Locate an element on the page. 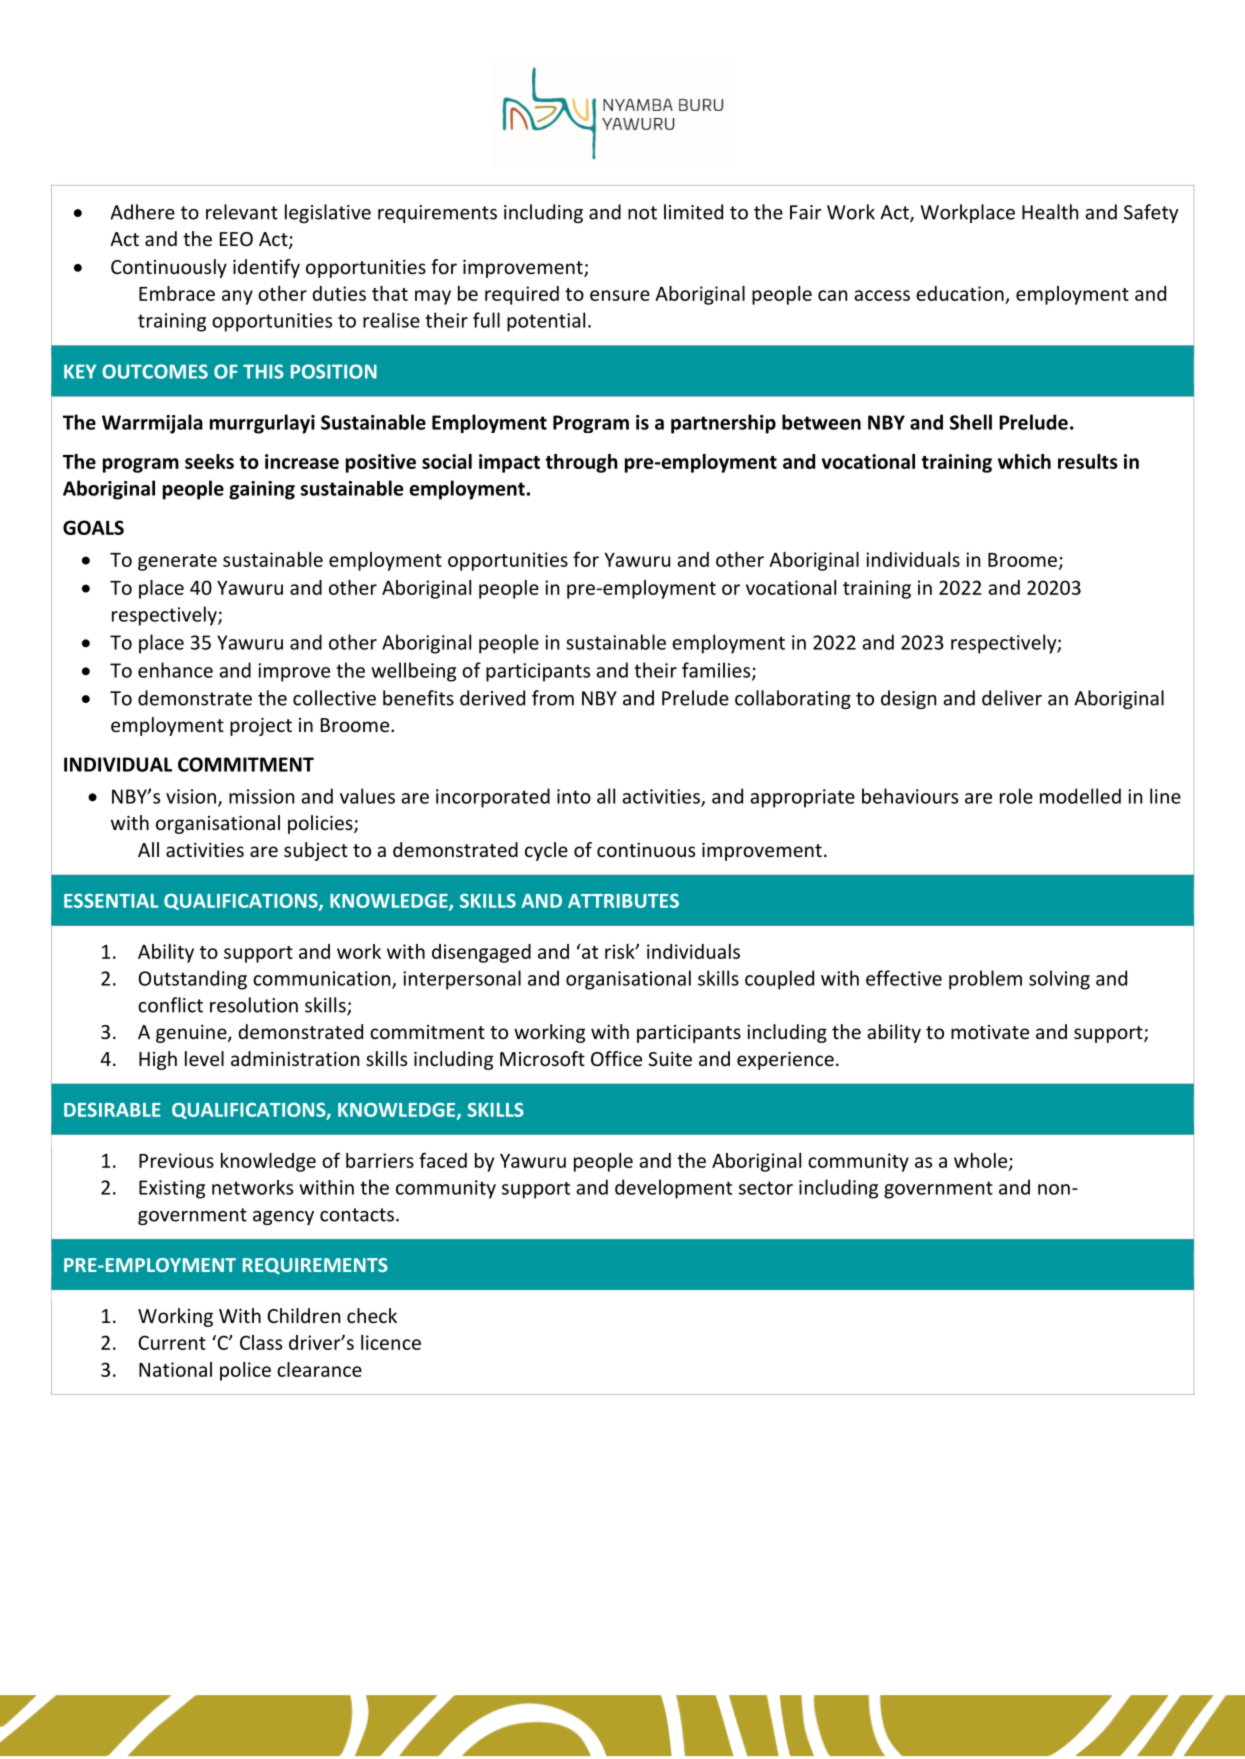 The width and height of the page is (1245, 1759). into is located at coordinates (574, 796).
